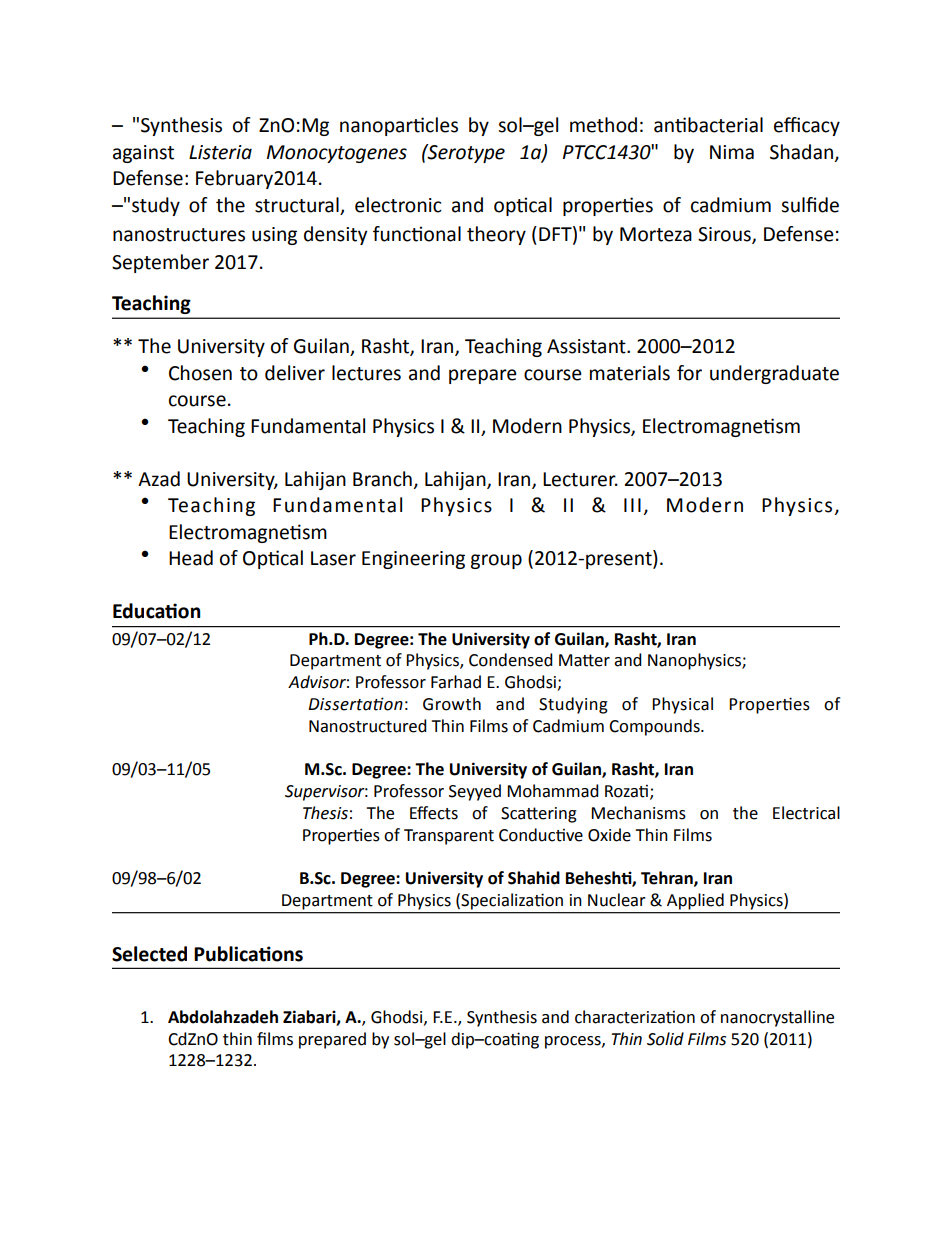  I want to click on Nima, so click(732, 152).
